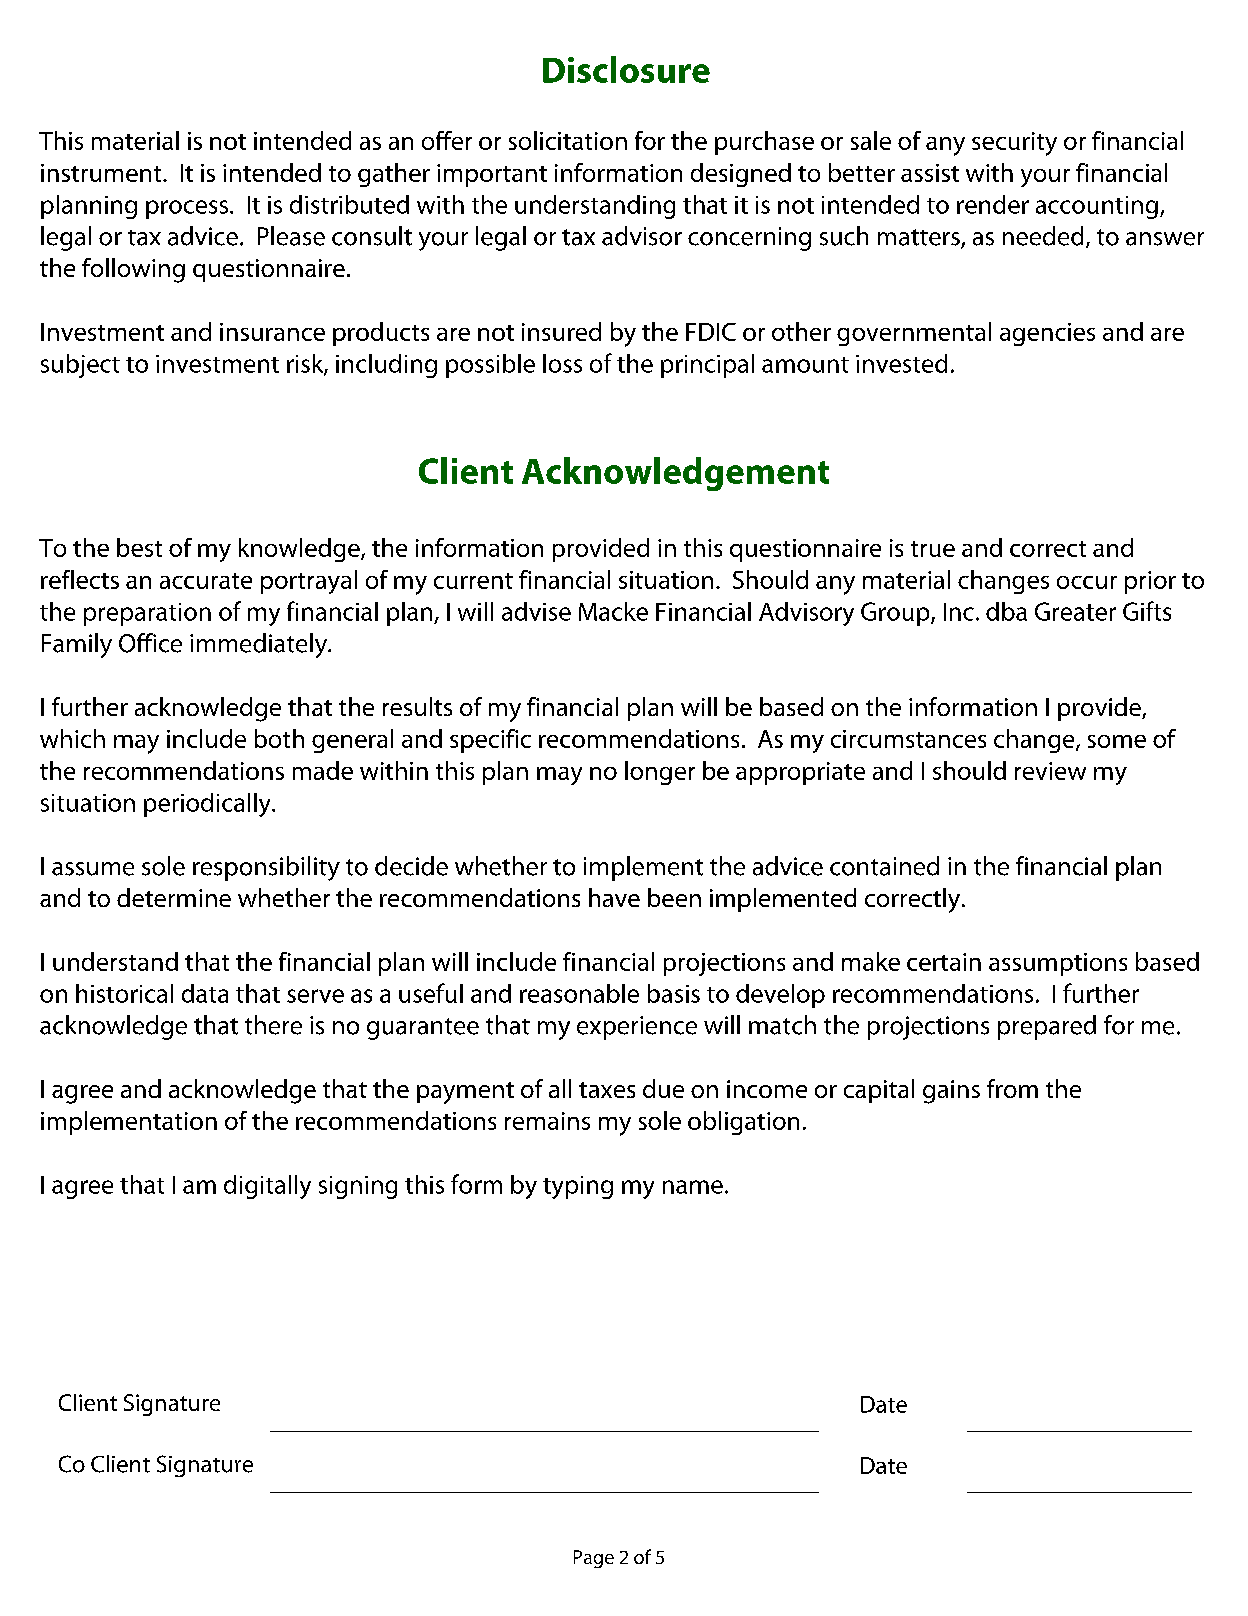  What do you see at coordinates (579, 993) in the document?
I see `reasonable` at bounding box center [579, 993].
